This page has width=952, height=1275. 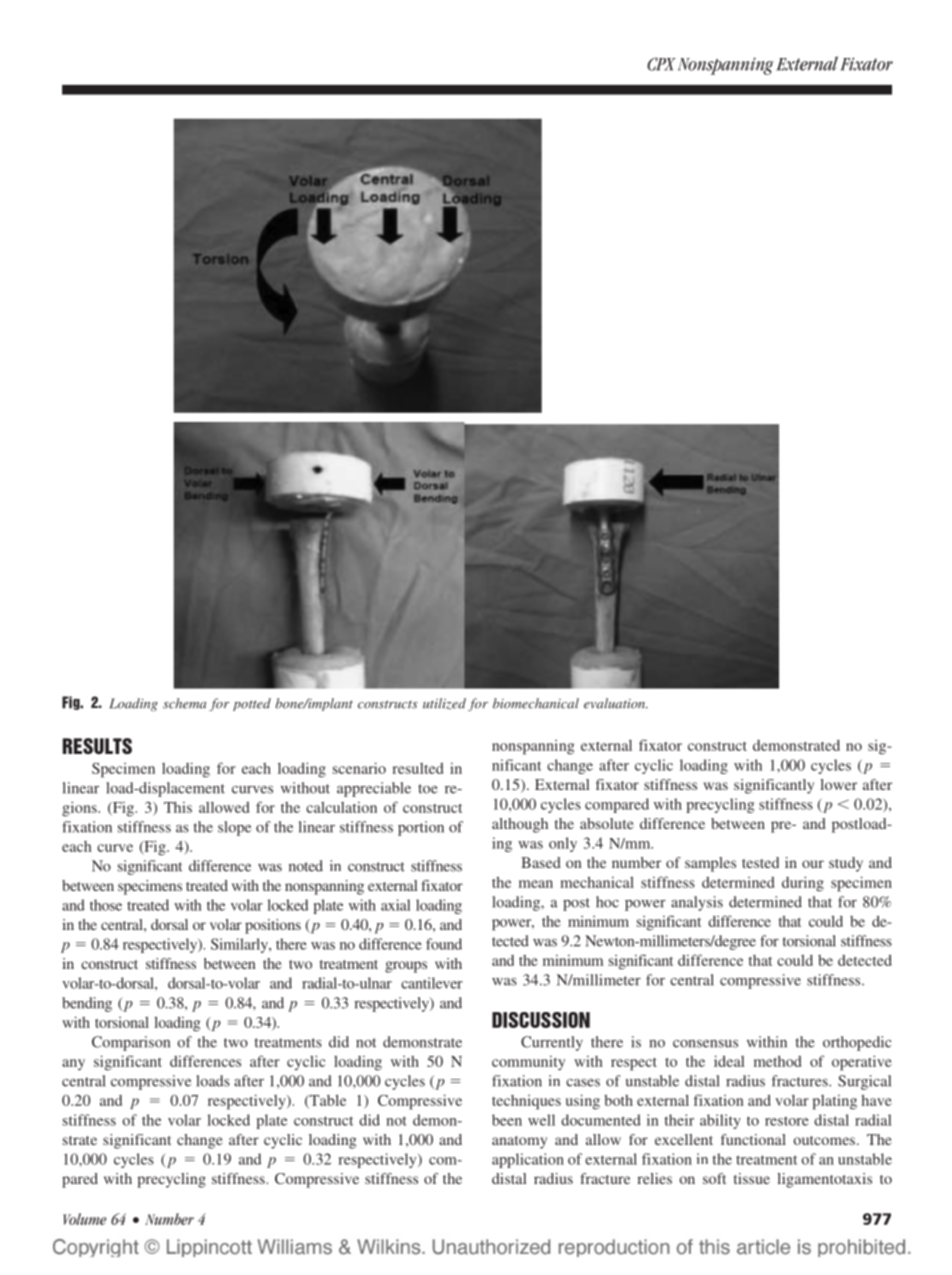 What do you see at coordinates (528, 1063) in the page?
I see `community` at bounding box center [528, 1063].
